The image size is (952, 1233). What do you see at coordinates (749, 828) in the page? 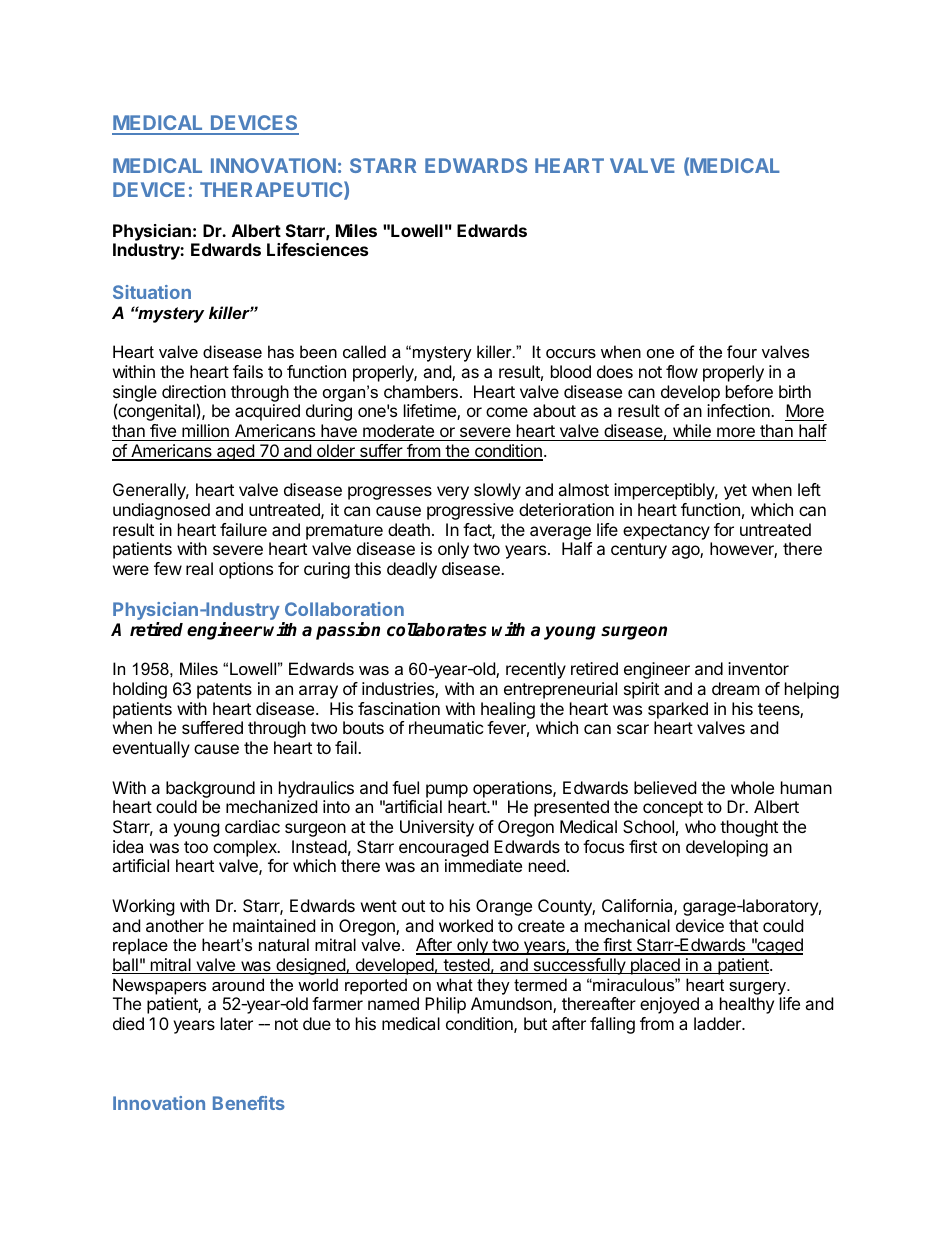
I see `thought` at bounding box center [749, 828].
